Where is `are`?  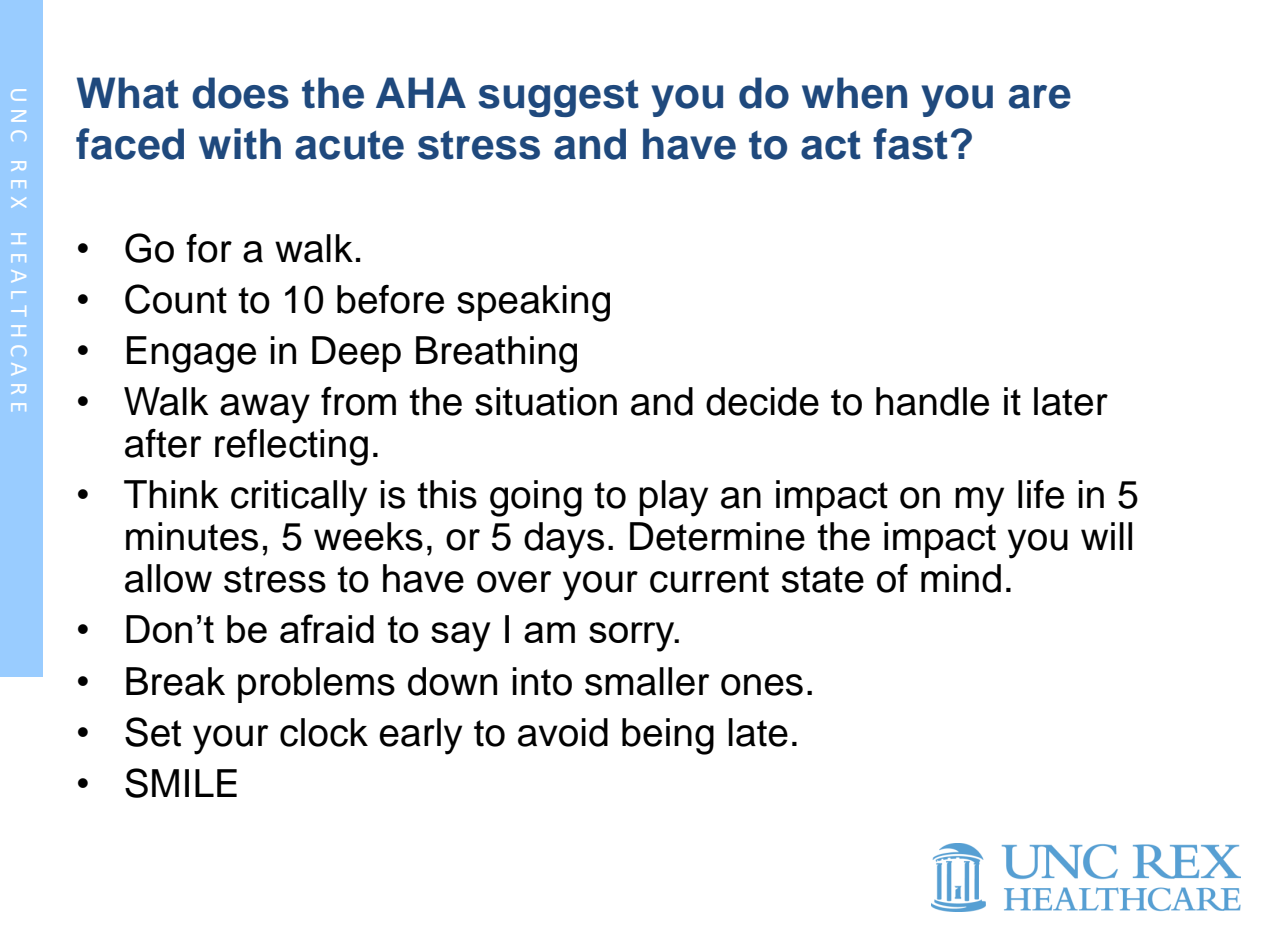 are is located at coordinates (1040, 97).
